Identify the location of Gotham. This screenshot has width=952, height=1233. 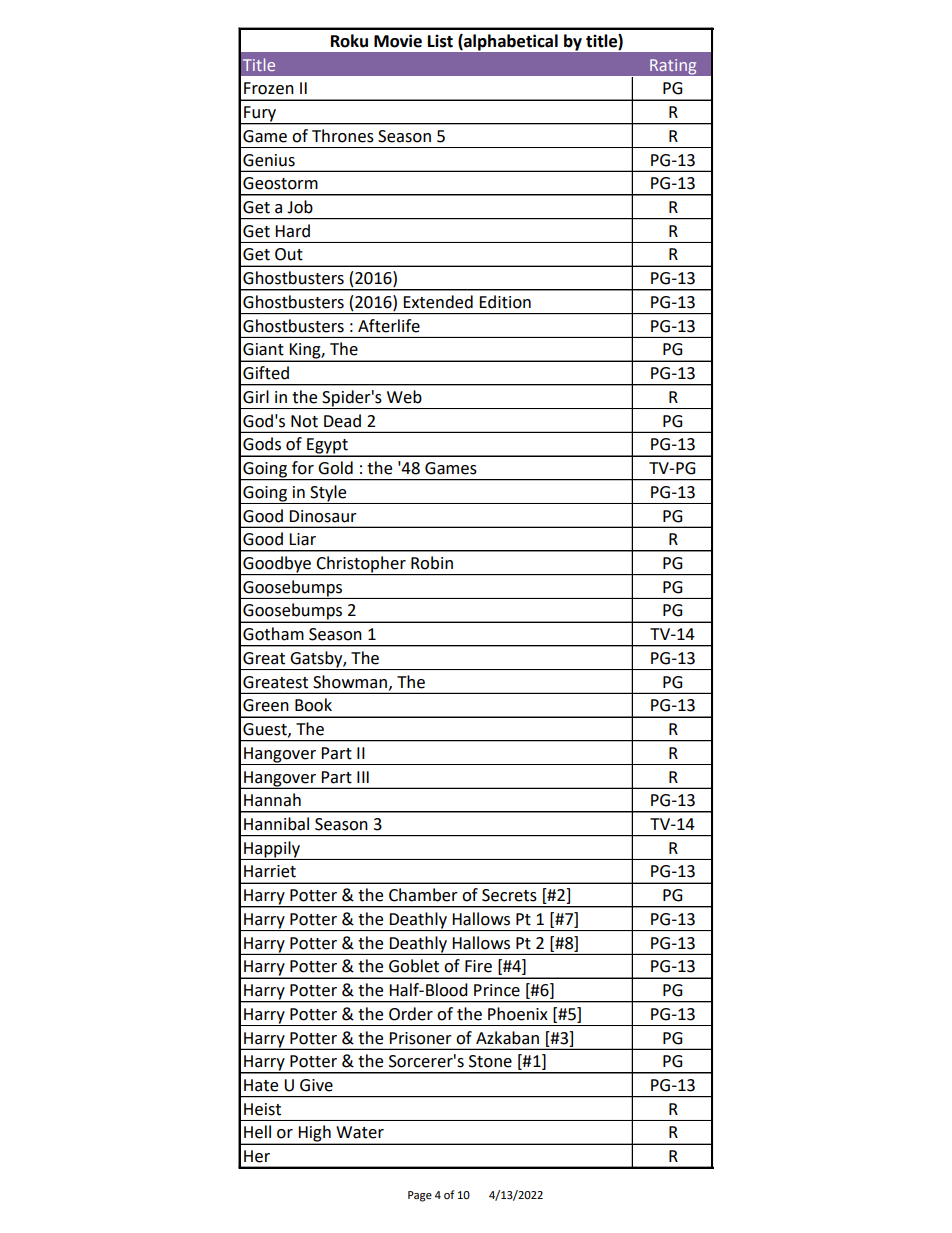
(273, 634).
